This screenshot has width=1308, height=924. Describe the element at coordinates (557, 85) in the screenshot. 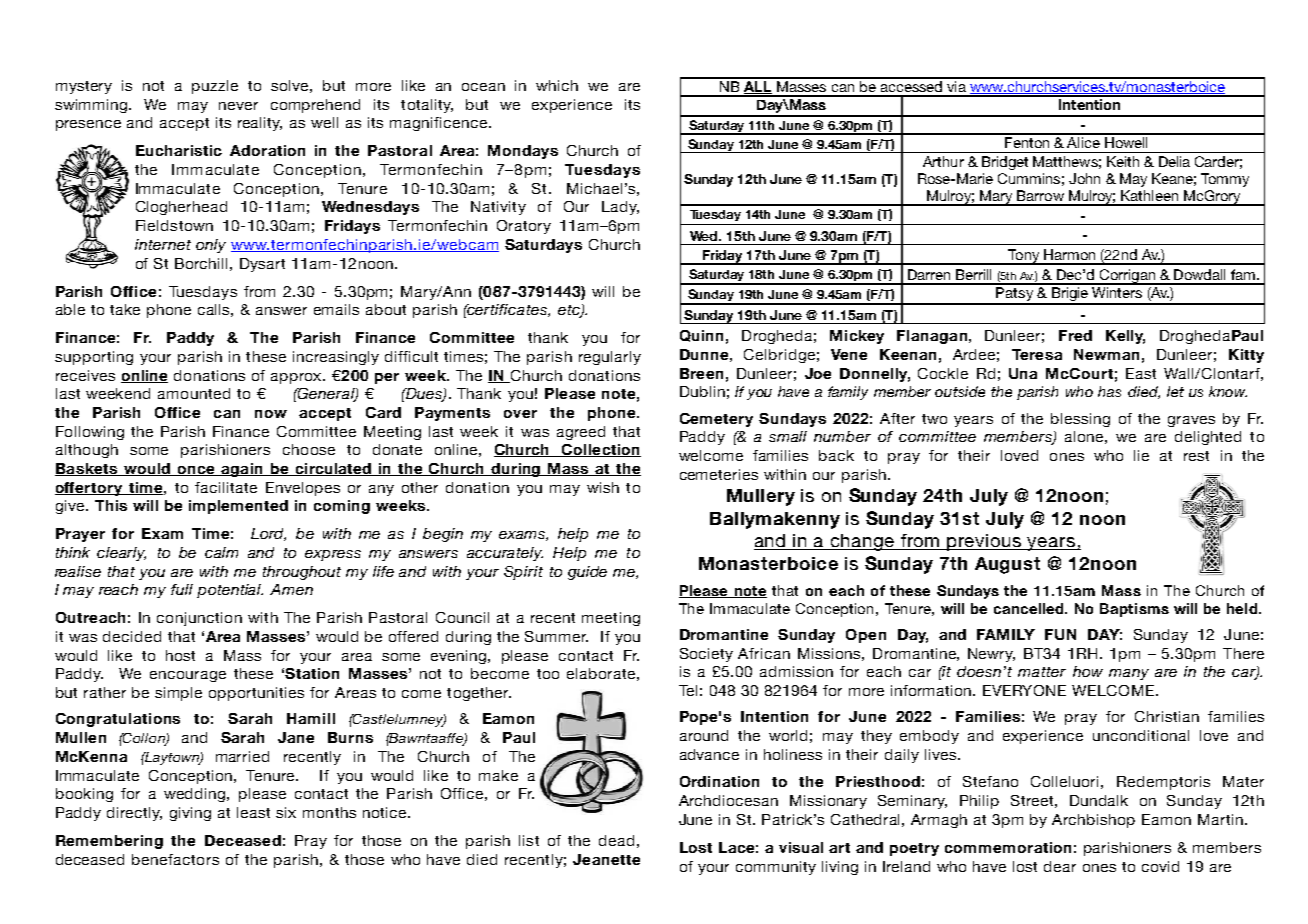

I see `which` at that location.
